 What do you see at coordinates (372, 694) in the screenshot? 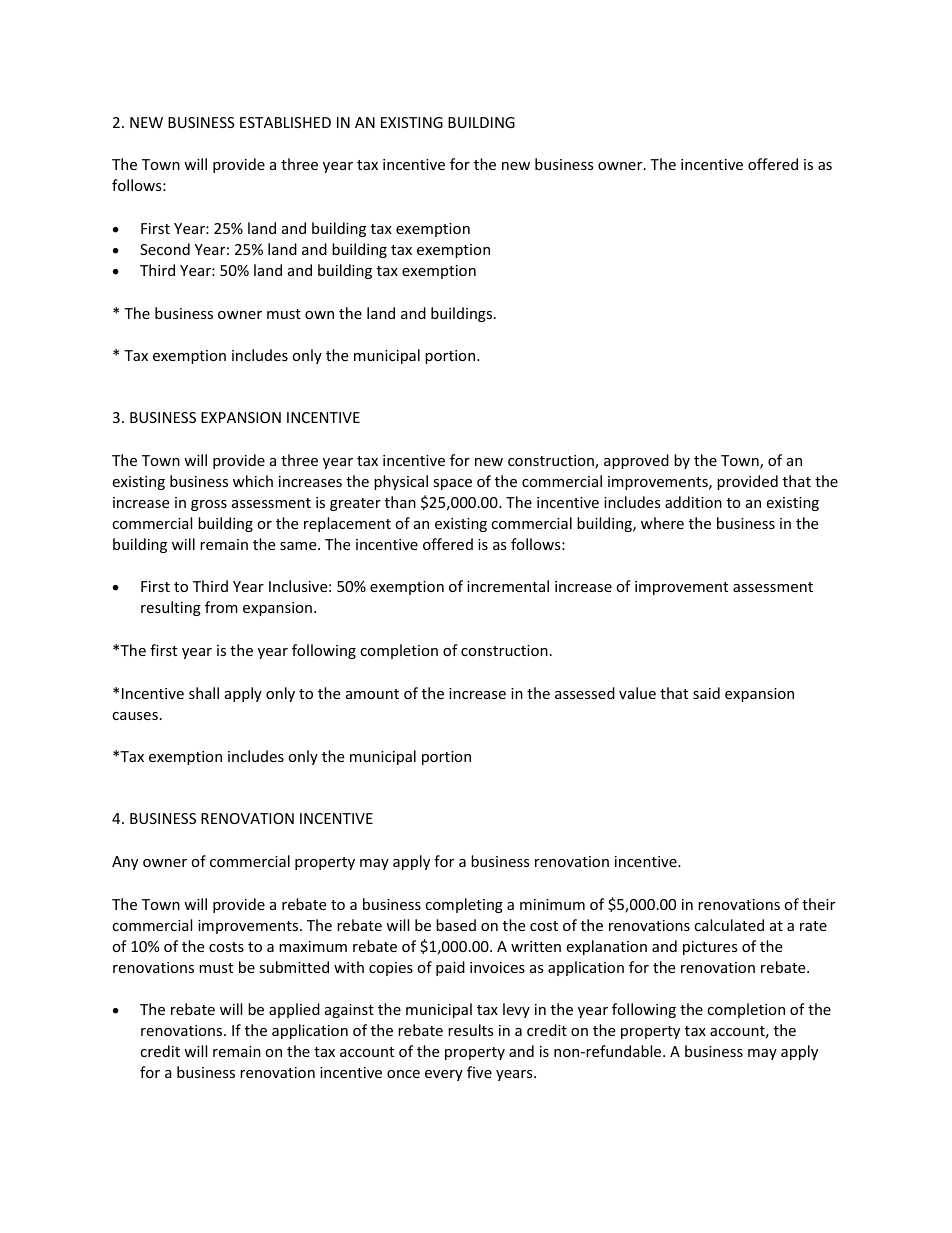
I see `amount` at bounding box center [372, 694].
